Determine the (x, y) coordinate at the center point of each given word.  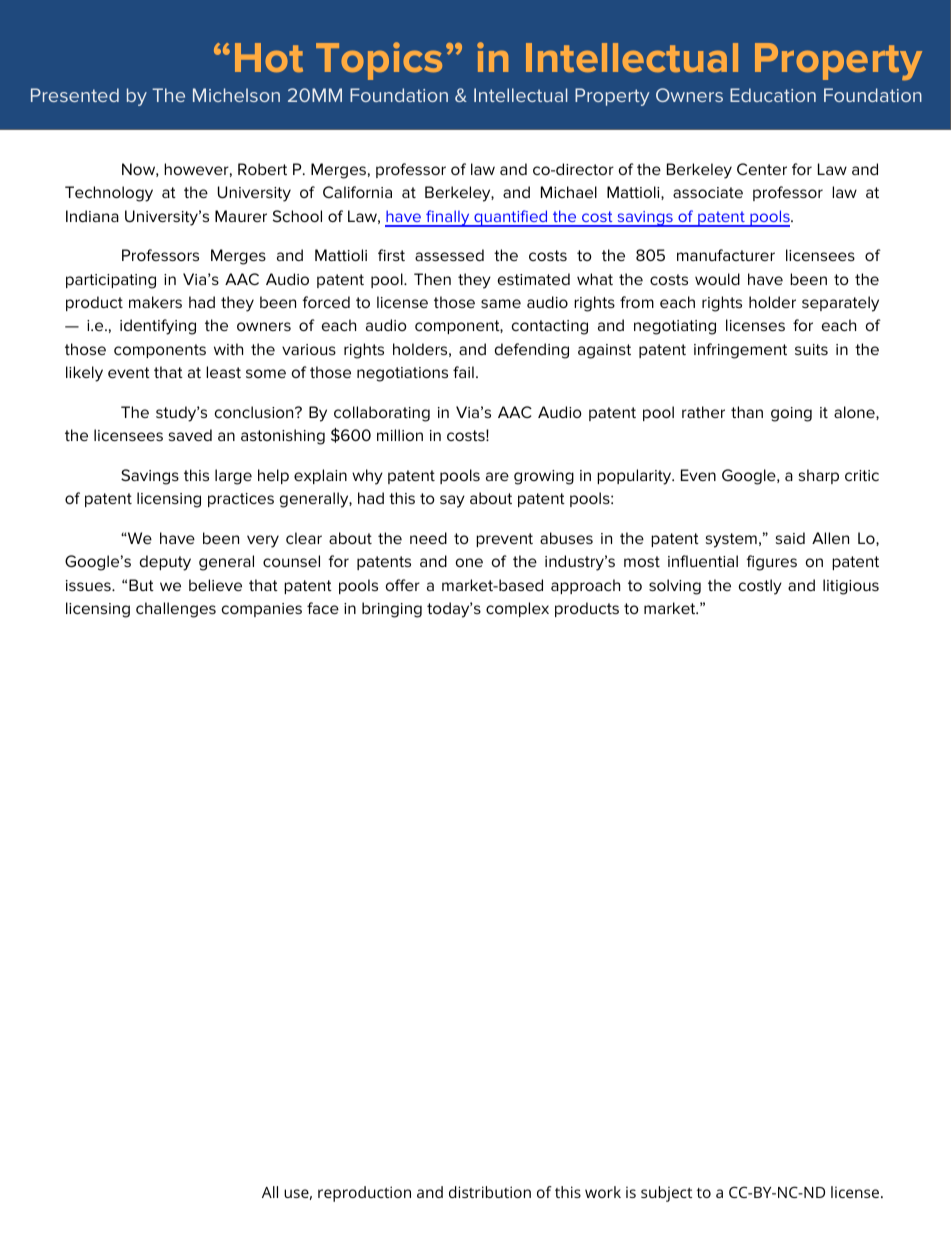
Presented (75, 95)
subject (666, 1194)
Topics (379, 61)
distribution (490, 1192)
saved (190, 435)
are (497, 476)
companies (262, 610)
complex (517, 609)
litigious (851, 587)
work (603, 1192)
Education (773, 95)
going (791, 414)
